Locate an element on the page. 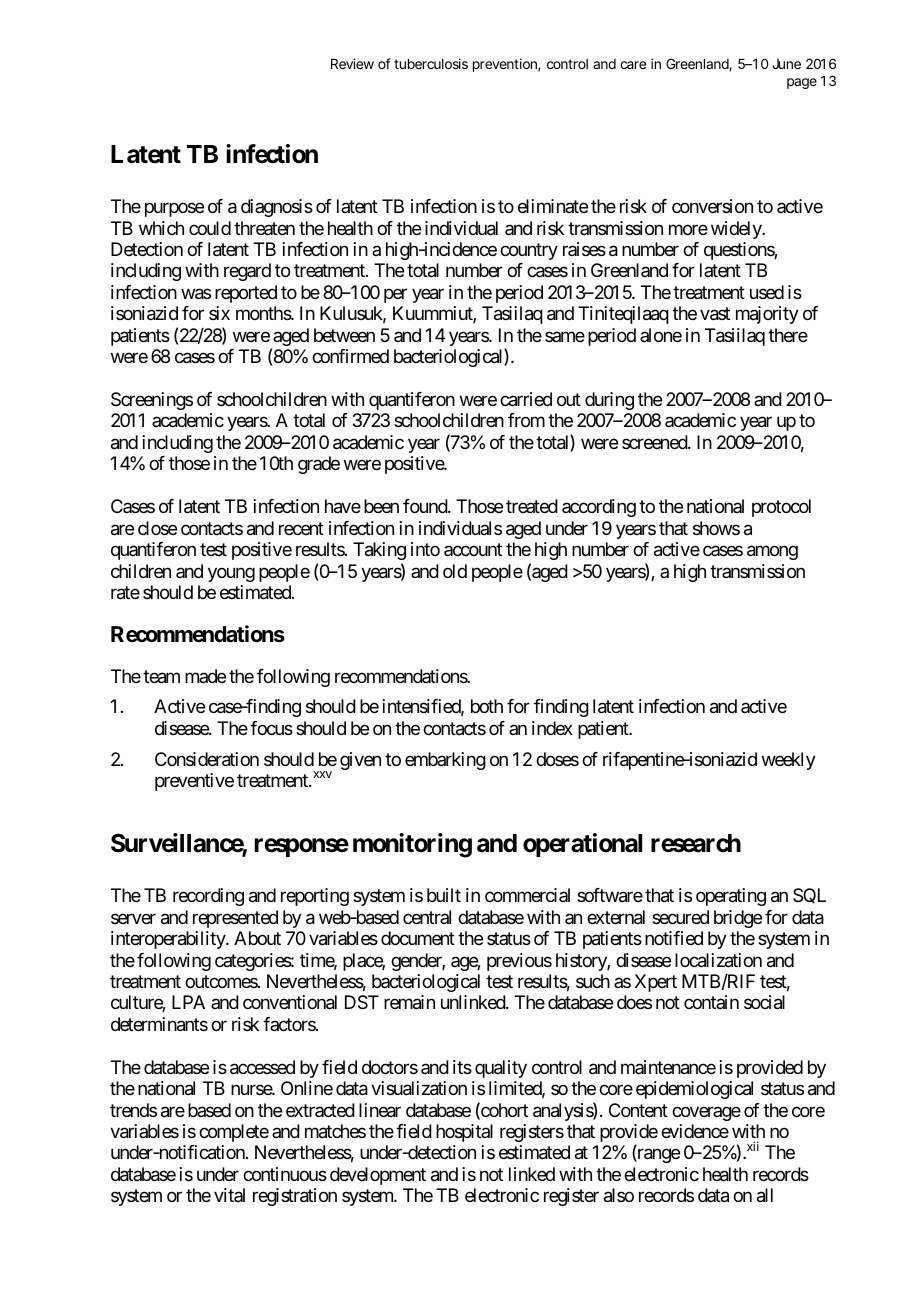 The height and width of the image is (1308, 924). vital is located at coordinates (229, 1195).
